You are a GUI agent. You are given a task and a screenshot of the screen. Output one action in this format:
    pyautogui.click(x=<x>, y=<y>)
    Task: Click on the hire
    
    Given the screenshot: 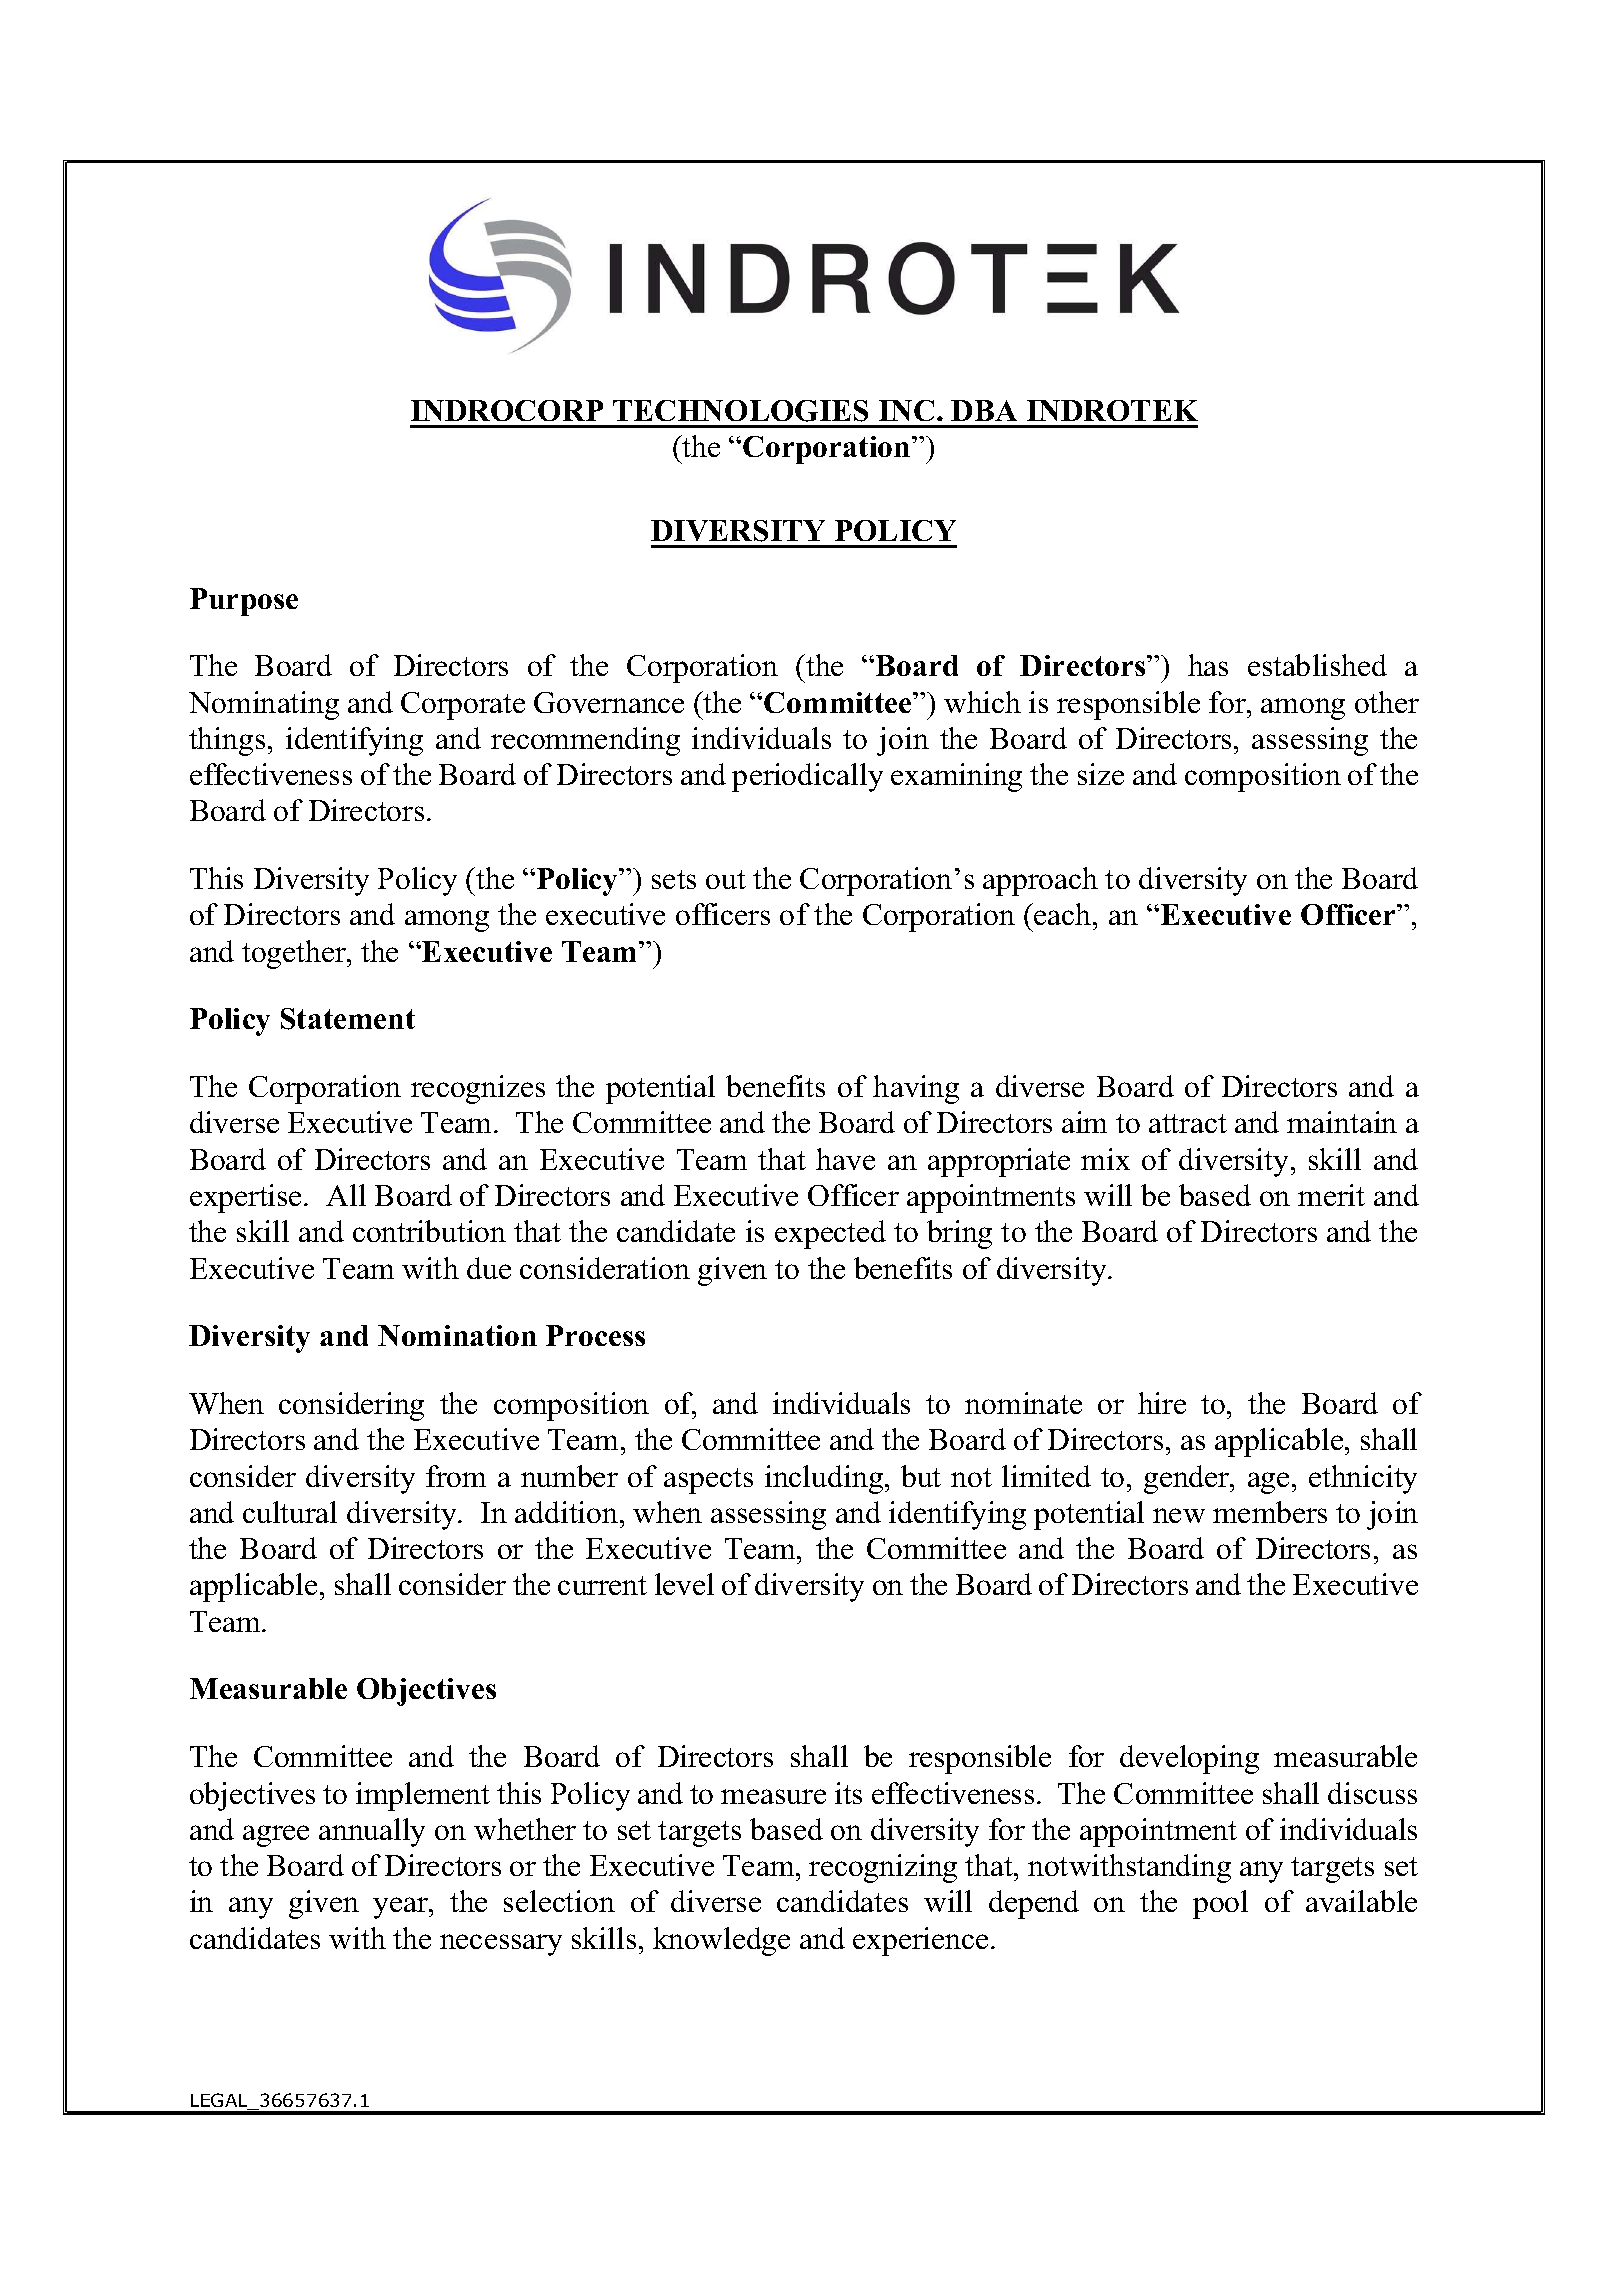 What is the action you would take?
    pyautogui.click(x=1162, y=1403)
